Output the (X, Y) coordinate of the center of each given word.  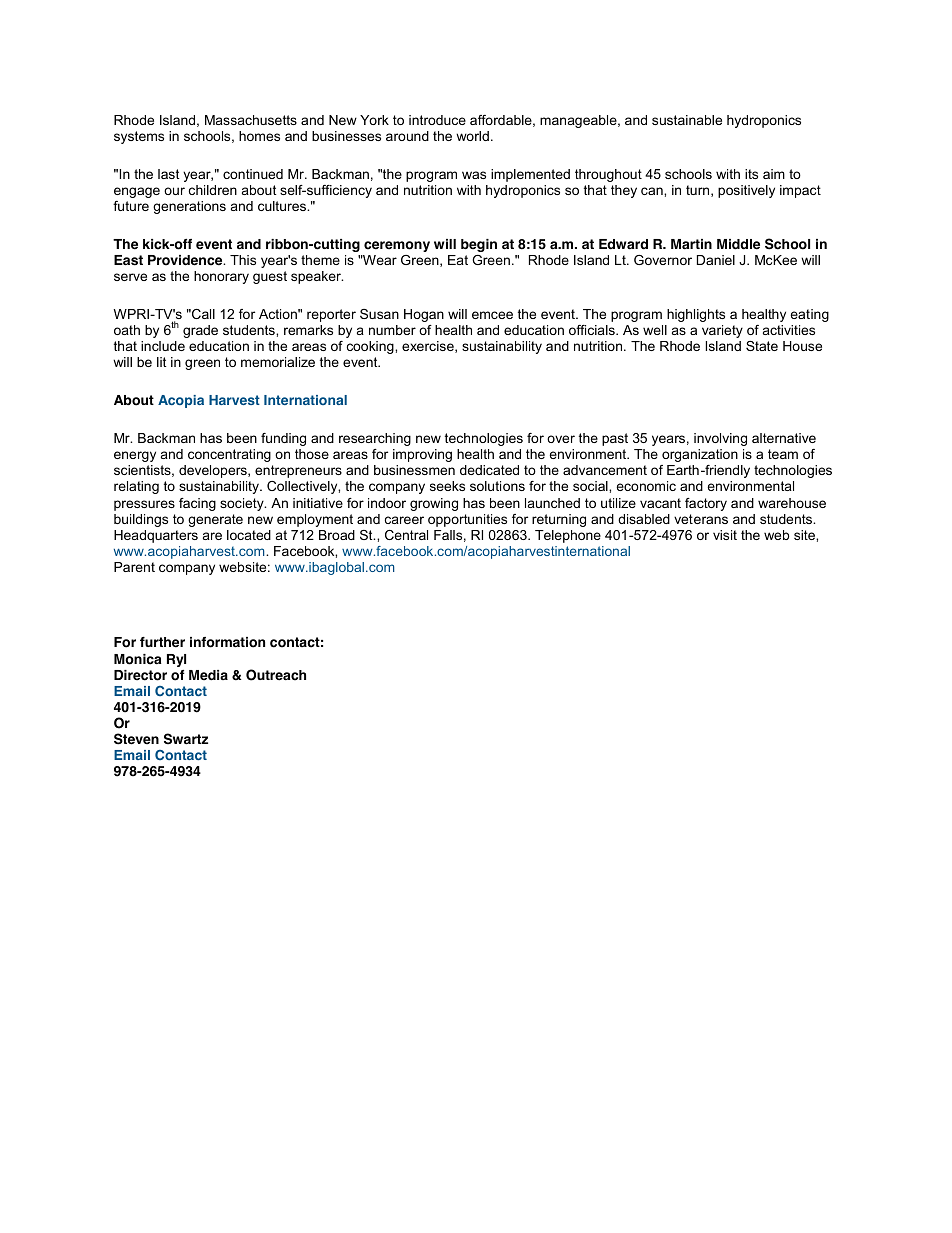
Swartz (186, 739)
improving (422, 455)
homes (259, 136)
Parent (134, 567)
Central (406, 535)
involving (720, 439)
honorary (221, 277)
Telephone (568, 536)
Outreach (276, 675)
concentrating (229, 455)
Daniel (716, 260)
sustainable (687, 120)
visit (725, 535)
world (472, 136)
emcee (492, 315)
